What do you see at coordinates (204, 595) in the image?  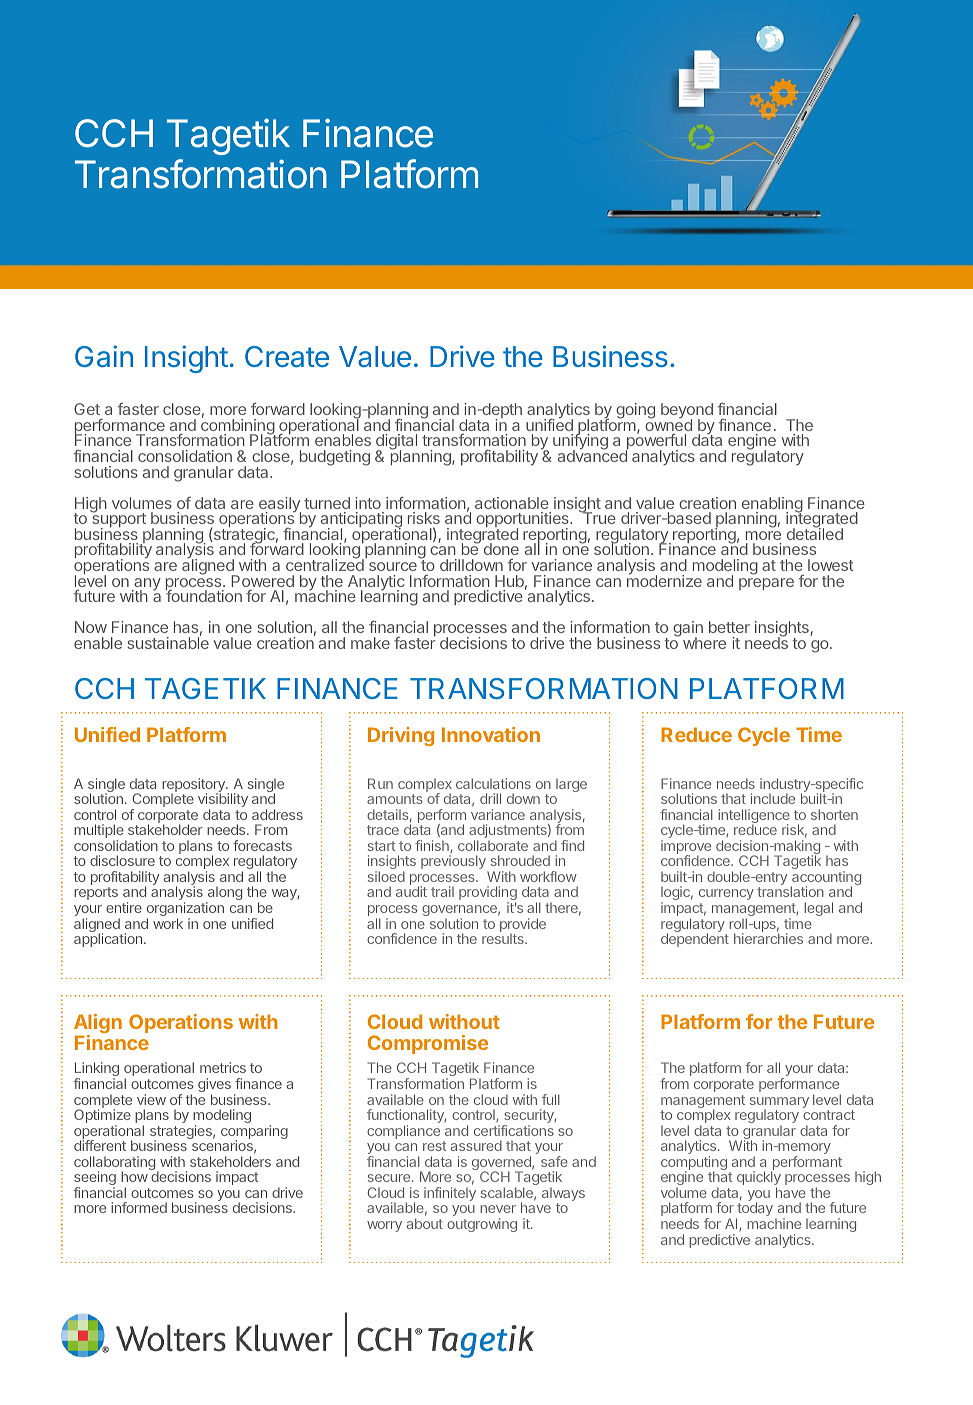 I see `foundation` at bounding box center [204, 595].
